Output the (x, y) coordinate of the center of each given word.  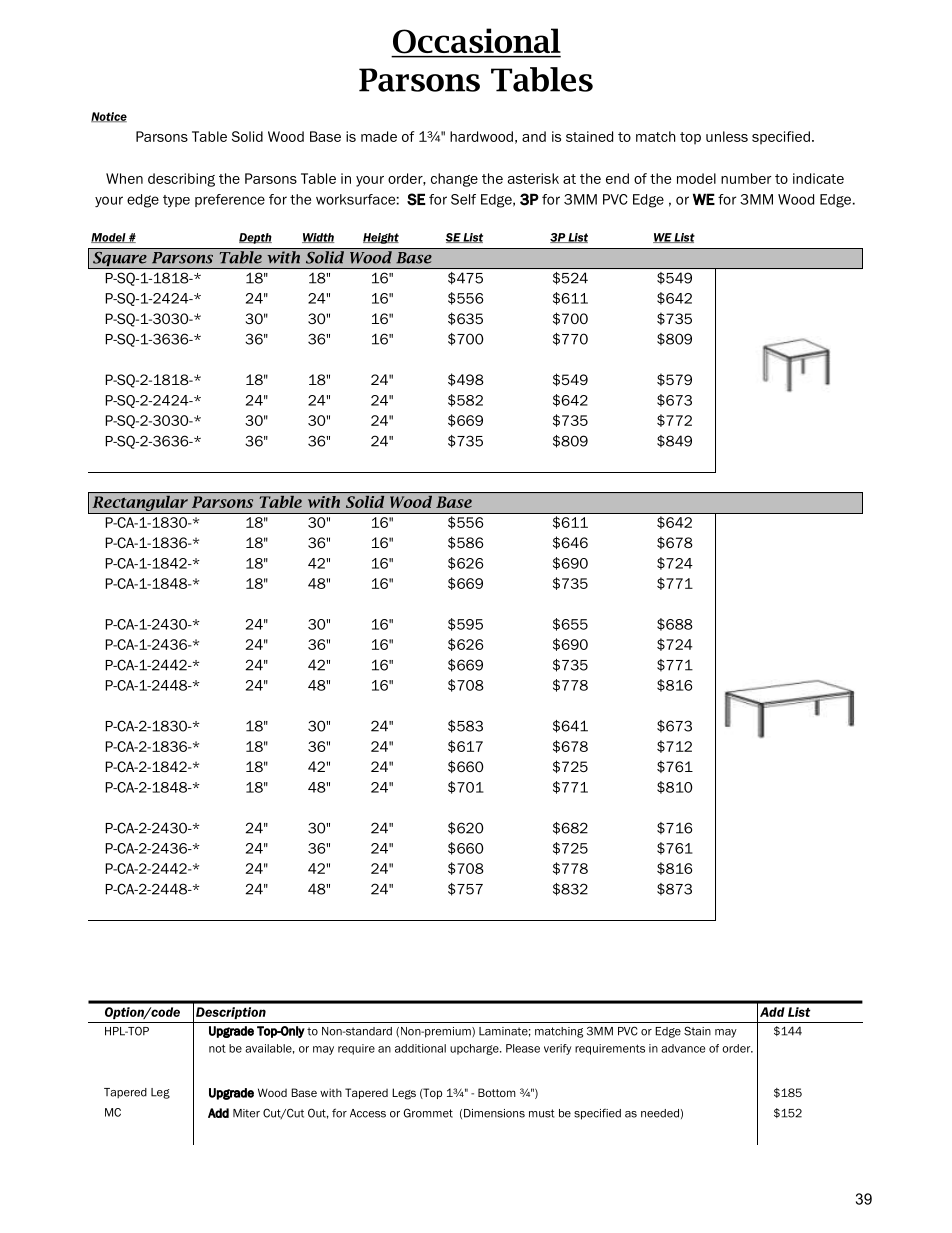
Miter (246, 1113)
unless (727, 136)
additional (420, 1048)
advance (683, 1048)
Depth (255, 238)
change (454, 180)
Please (523, 1048)
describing (181, 180)
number (746, 178)
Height (381, 238)
